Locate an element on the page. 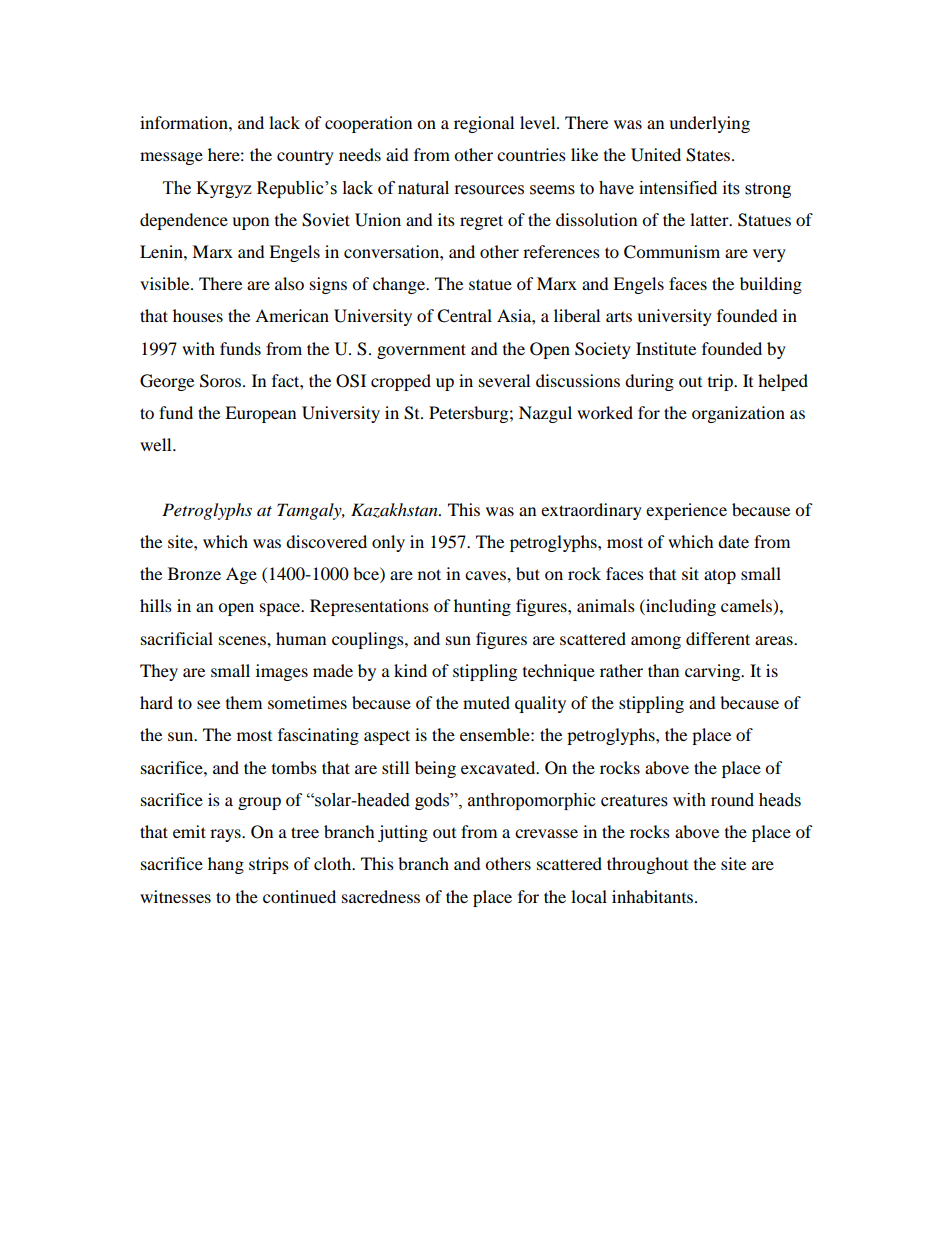  carving is located at coordinates (714, 672).
